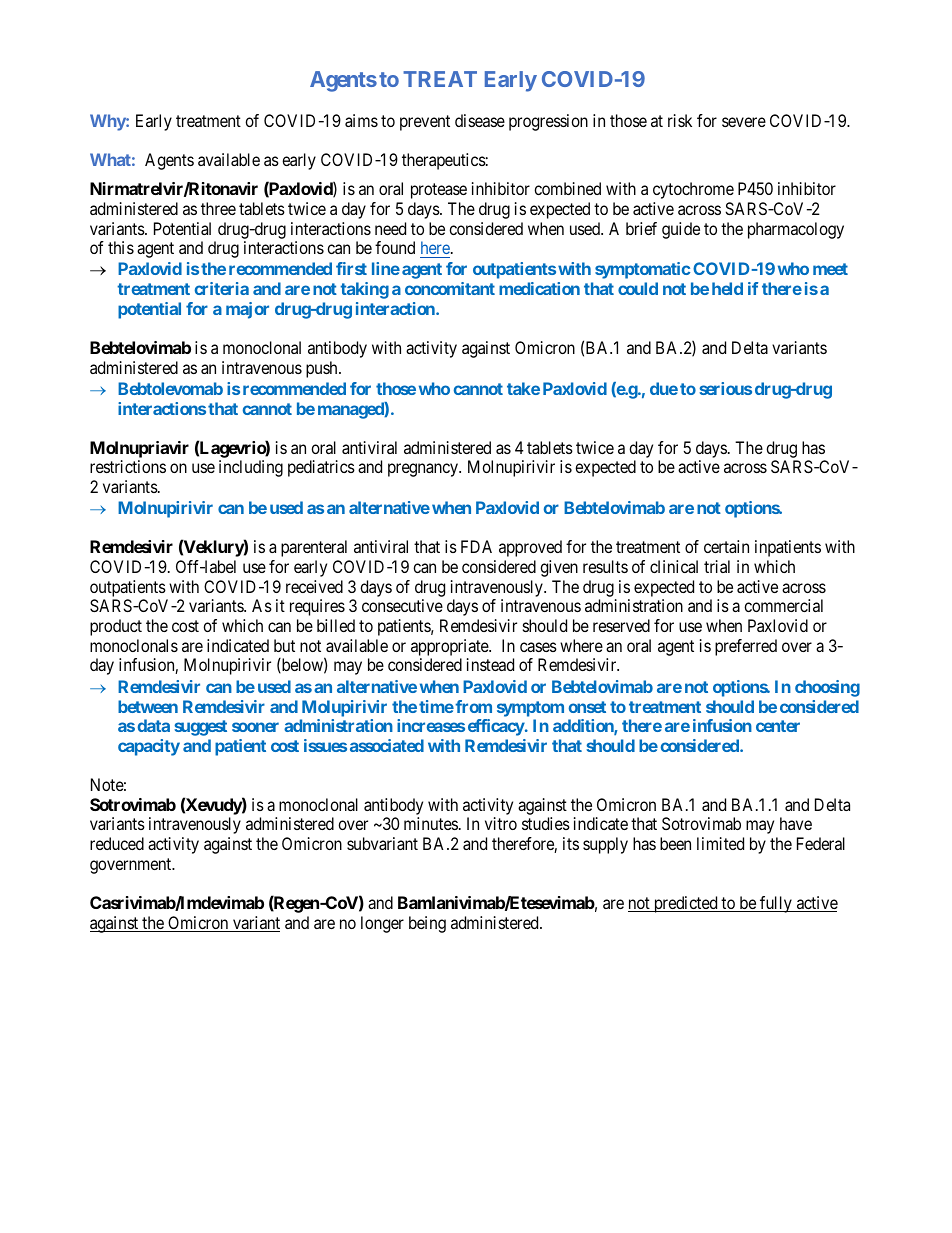  Describe the element at coordinates (476, 546) in the screenshot. I see `FDA` at that location.
